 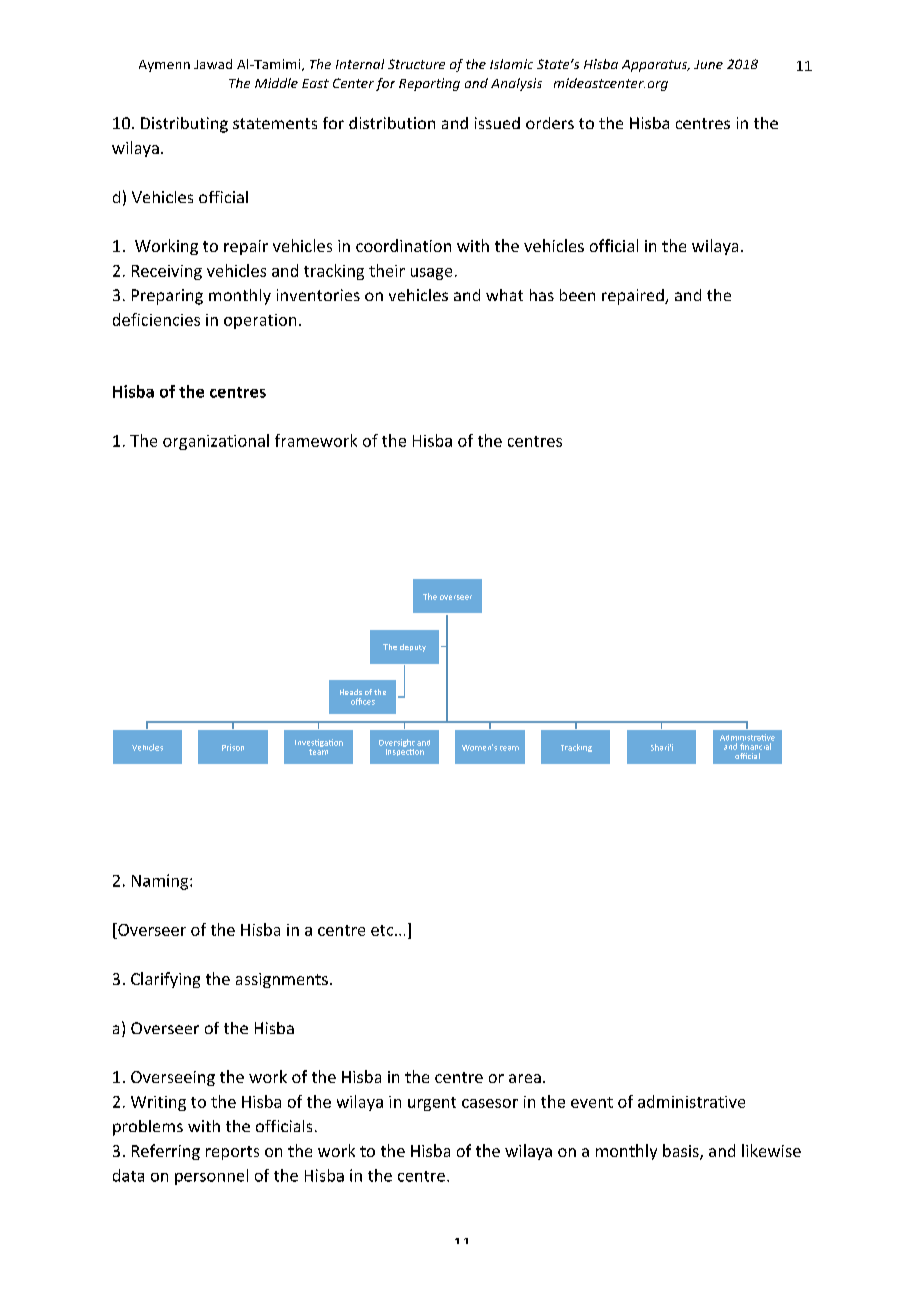 I want to click on administrative, so click(x=691, y=1101).
